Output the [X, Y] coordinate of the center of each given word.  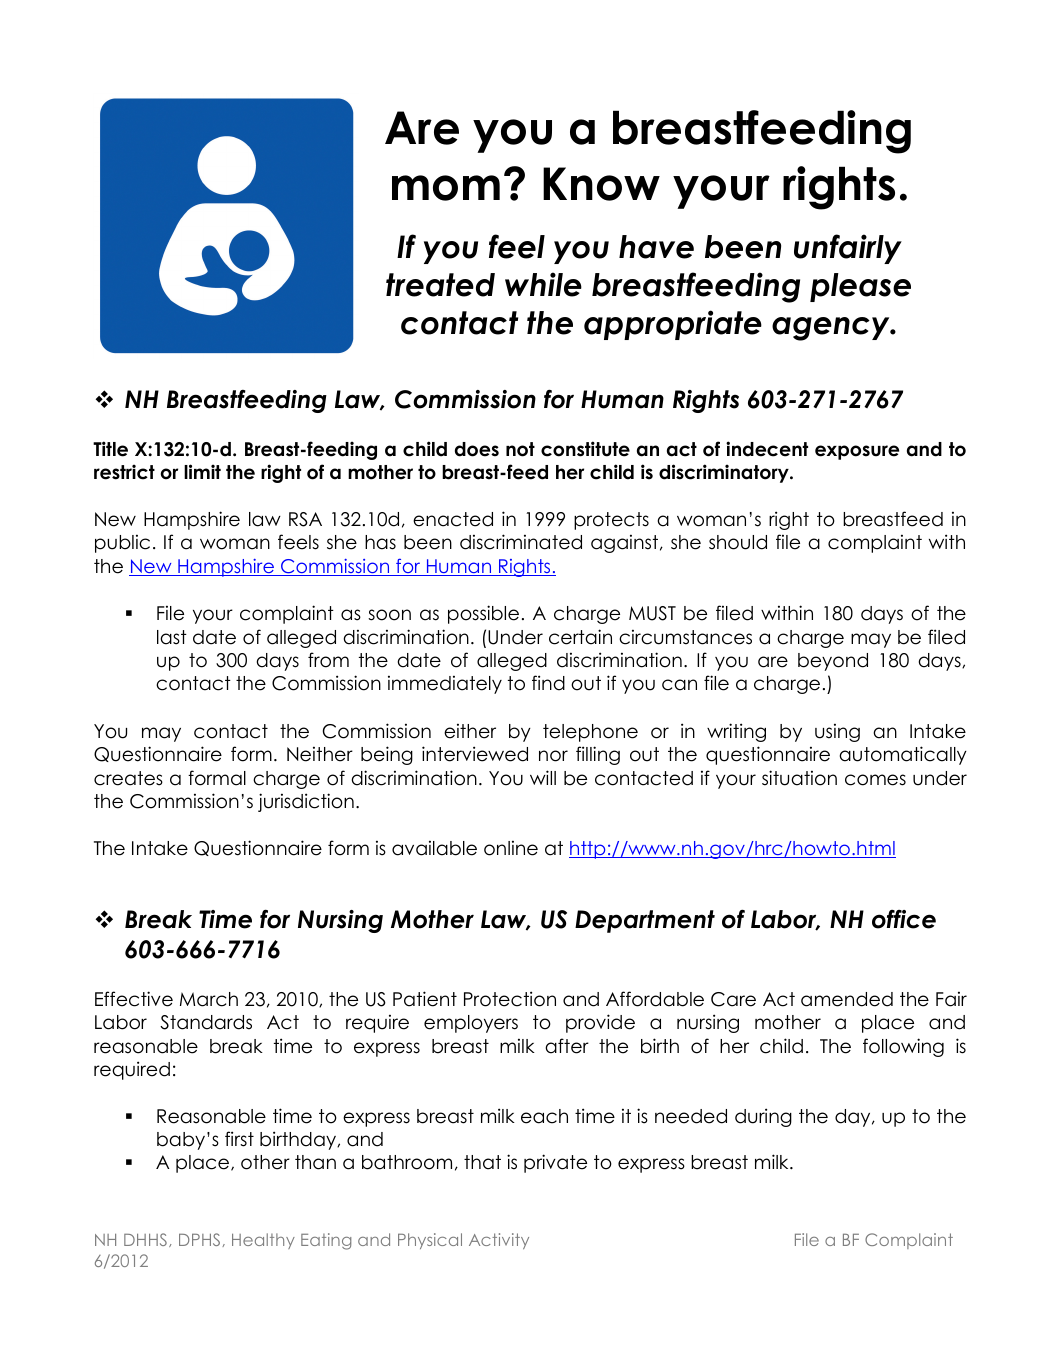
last [172, 637]
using [837, 732]
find [548, 683]
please [860, 287]
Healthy [263, 1241]
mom [446, 188]
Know [601, 184]
